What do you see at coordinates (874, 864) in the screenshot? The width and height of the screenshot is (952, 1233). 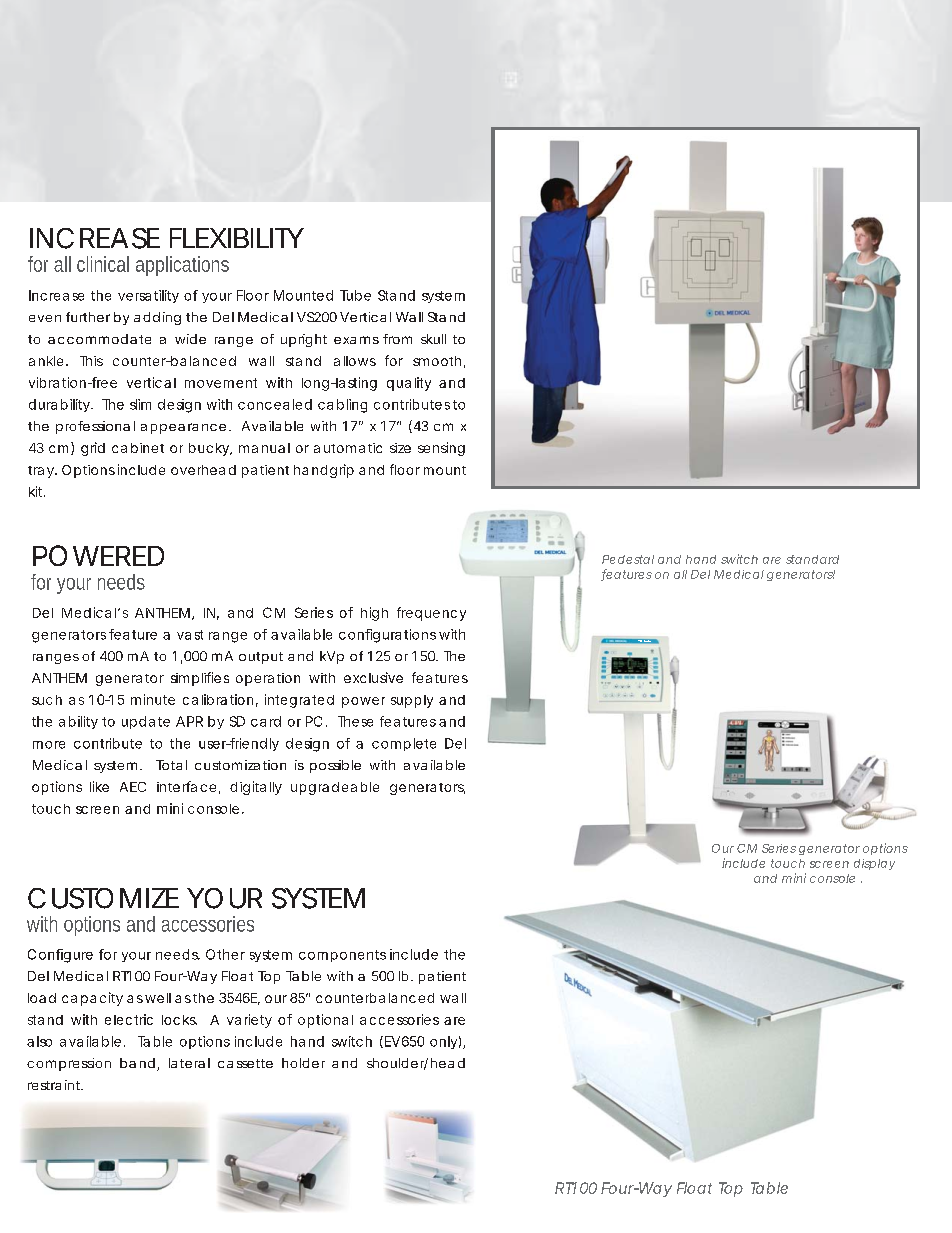 I see `display` at bounding box center [874, 864].
